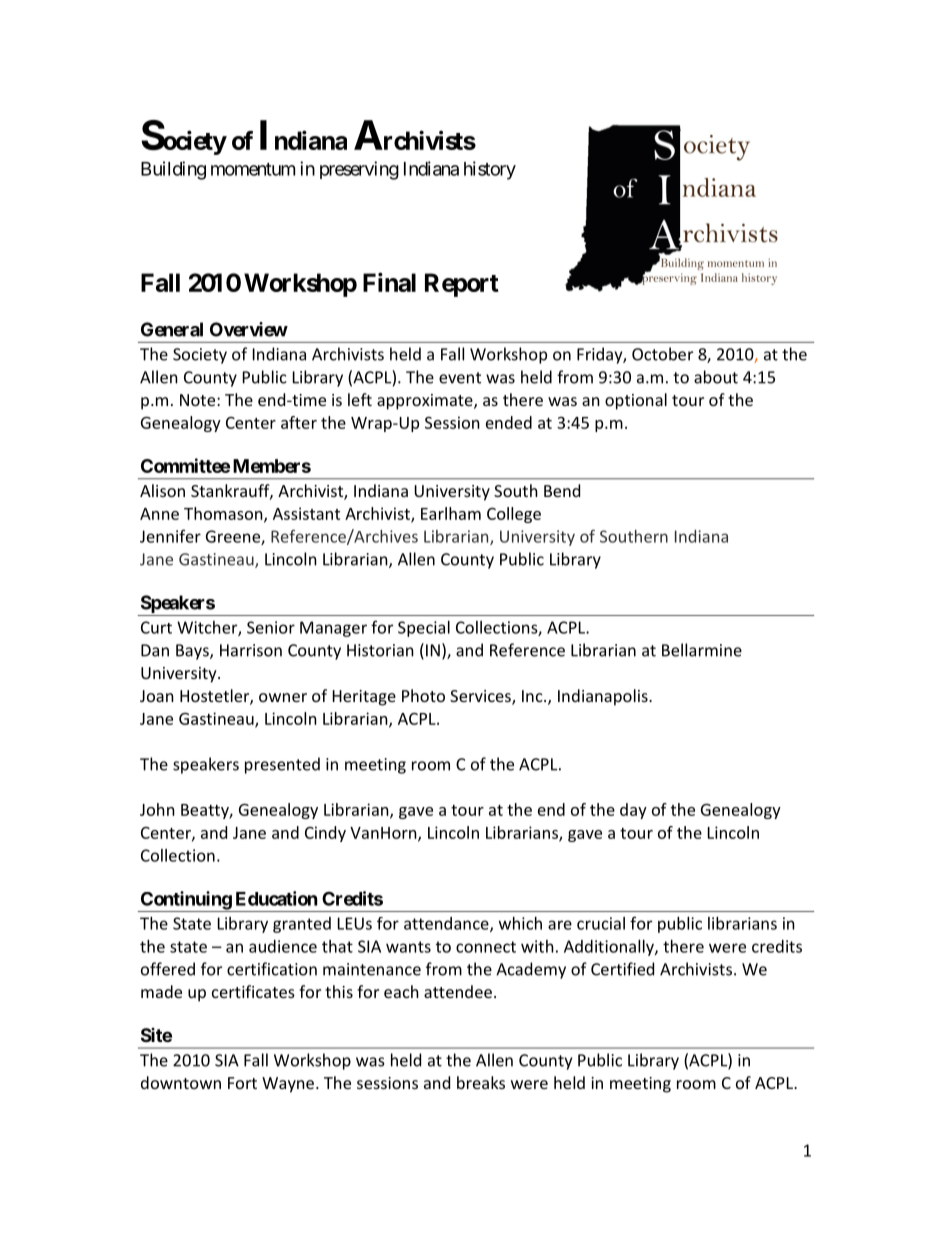  I want to click on Services, so click(481, 697).
